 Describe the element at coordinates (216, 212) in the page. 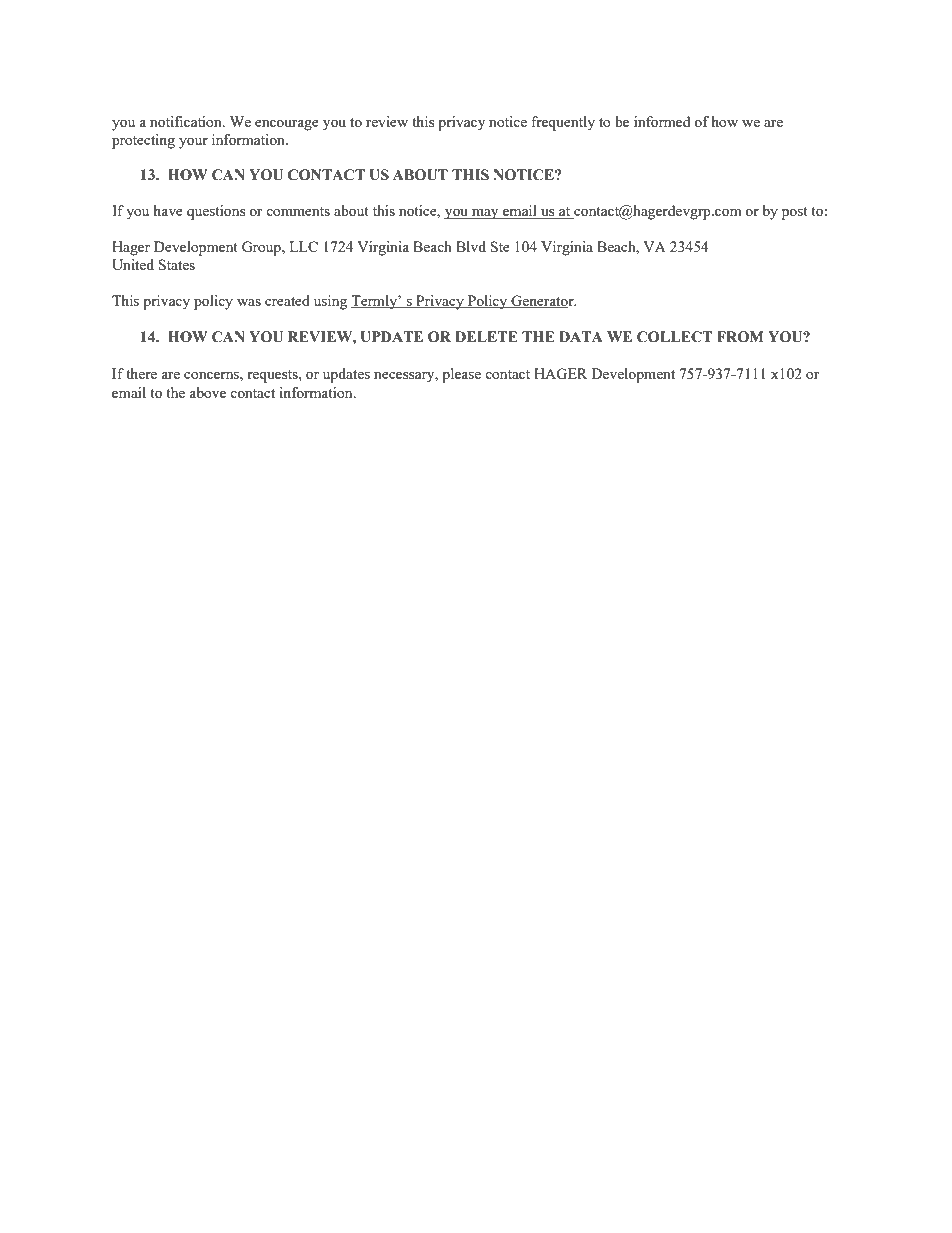

I see `questions` at that location.
